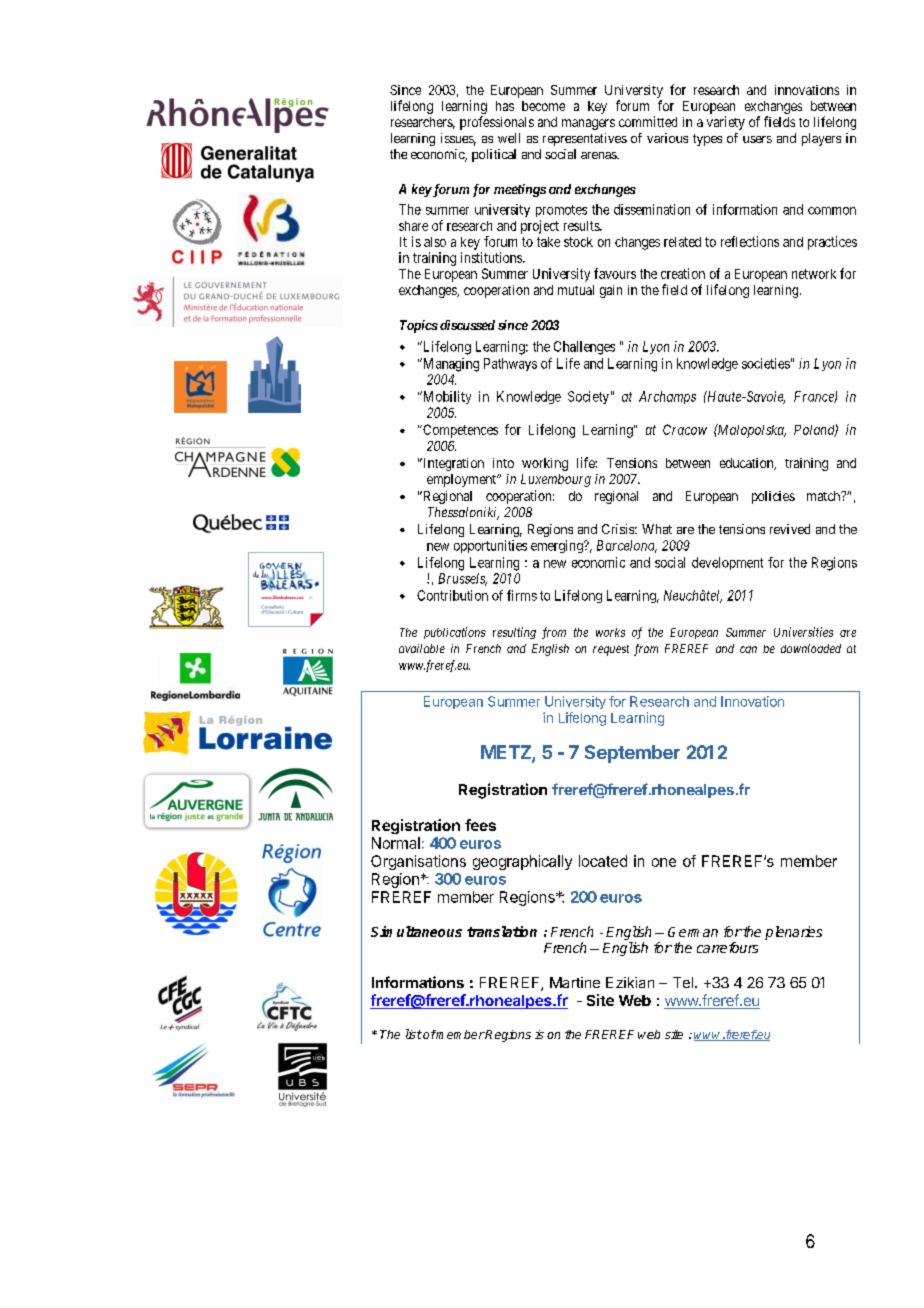 The width and height of the image is (924, 1308). What do you see at coordinates (748, 649) in the image?
I see `can` at bounding box center [748, 649].
